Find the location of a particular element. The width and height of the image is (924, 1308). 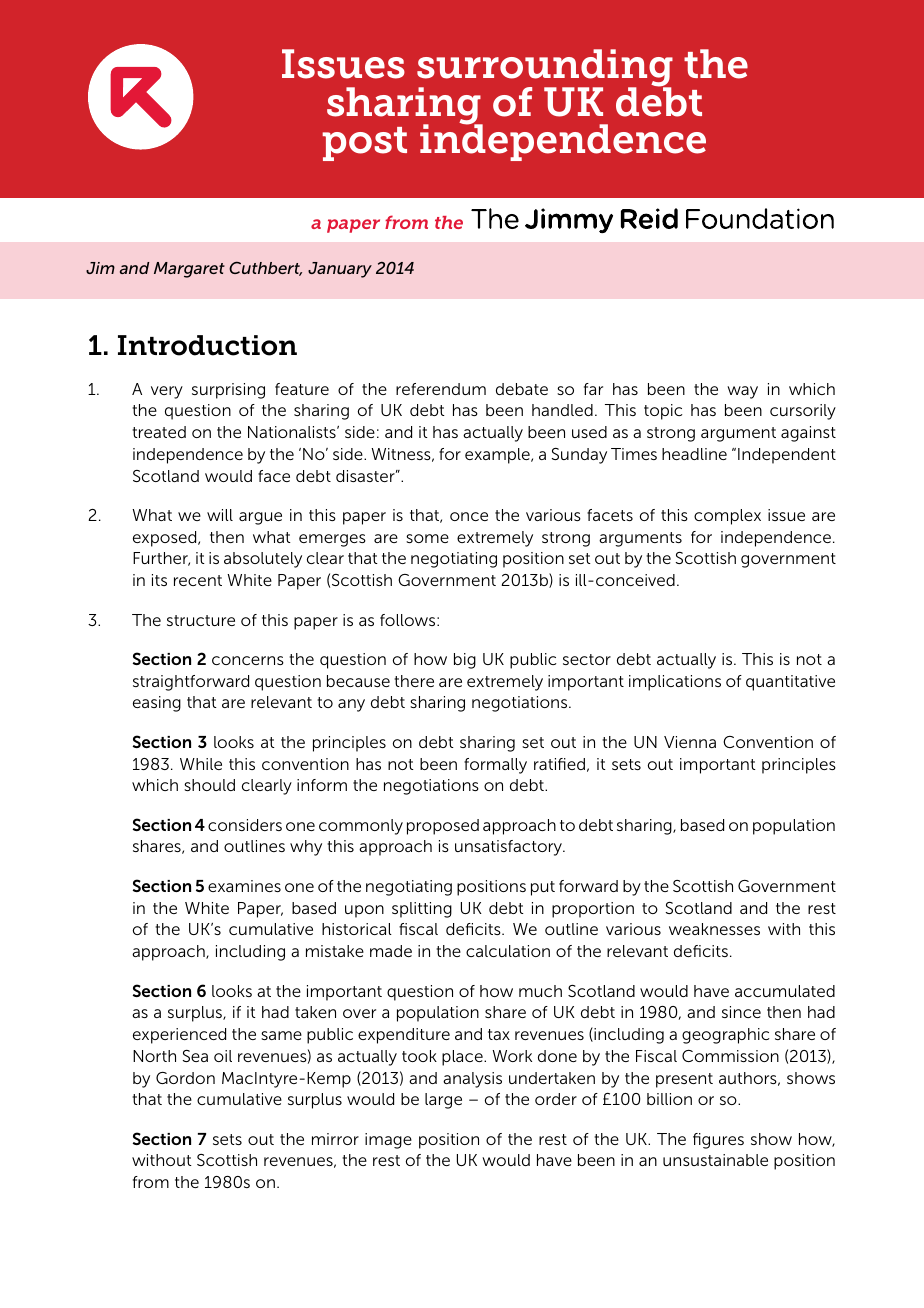

post is located at coordinates (364, 144).
